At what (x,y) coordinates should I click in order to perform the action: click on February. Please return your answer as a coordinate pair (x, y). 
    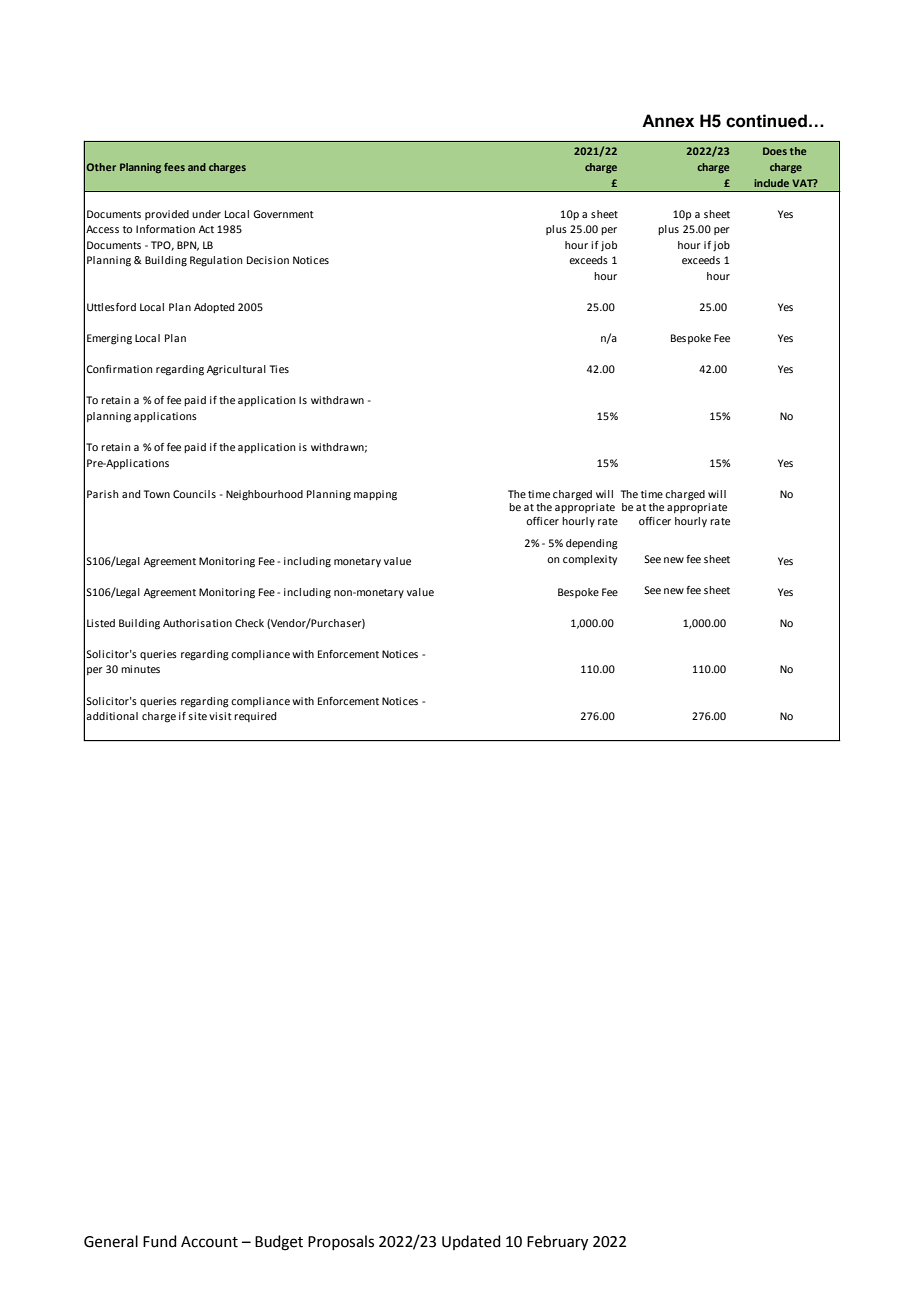
    Looking at the image, I should click on (557, 1243).
